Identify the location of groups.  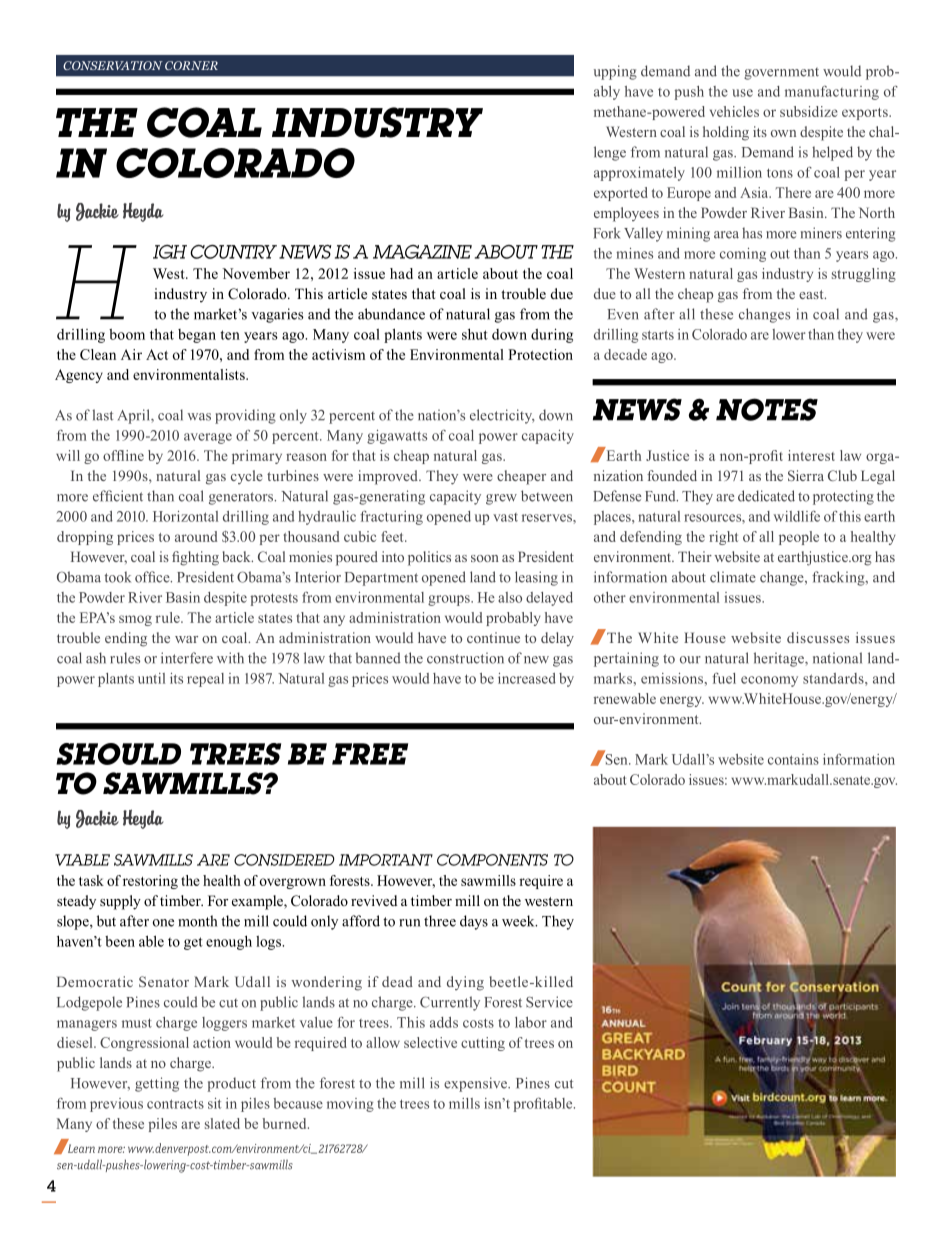
(450, 600).
